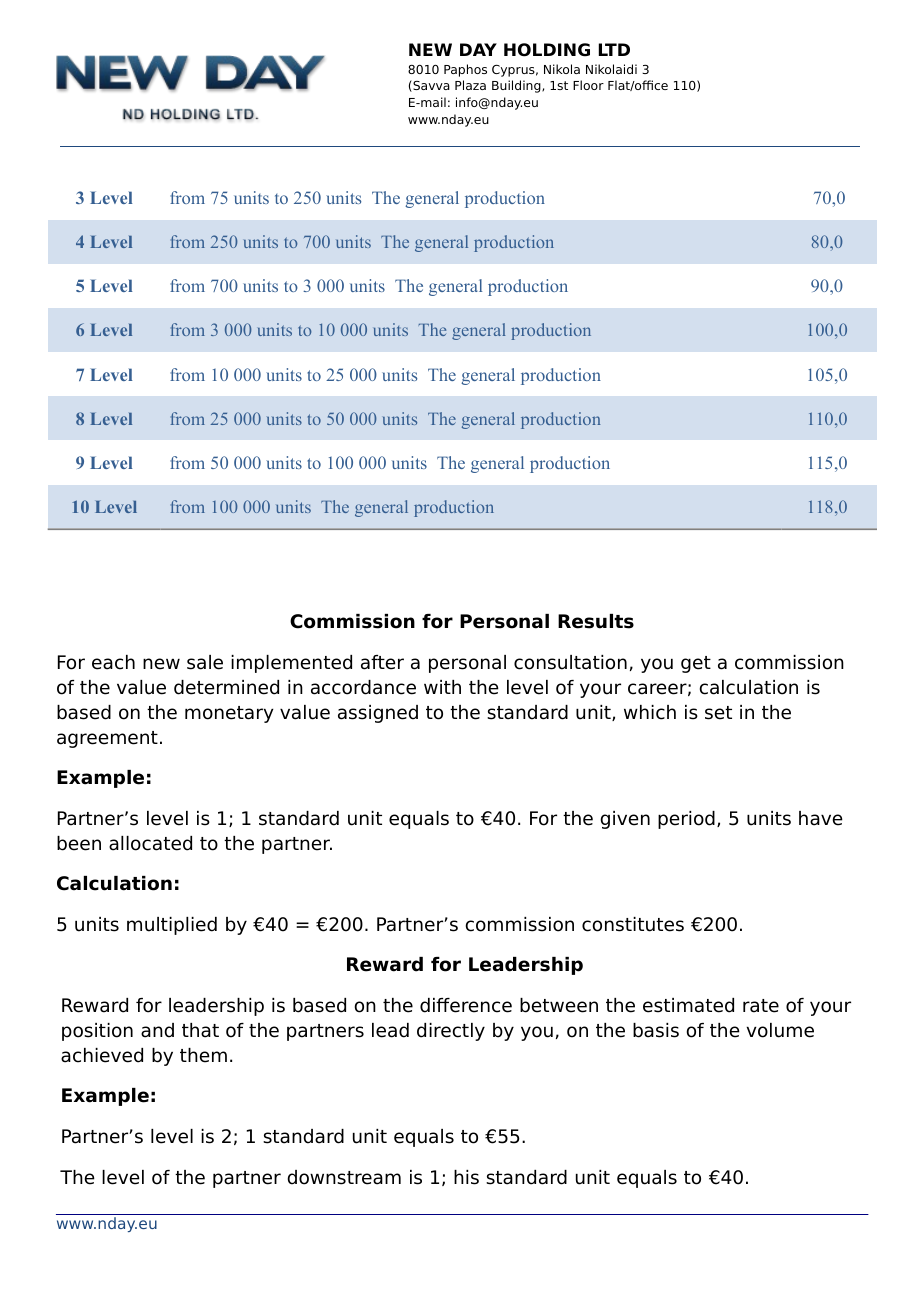 The width and height of the document is (924, 1308). Describe the element at coordinates (696, 664) in the document. I see `get` at that location.
